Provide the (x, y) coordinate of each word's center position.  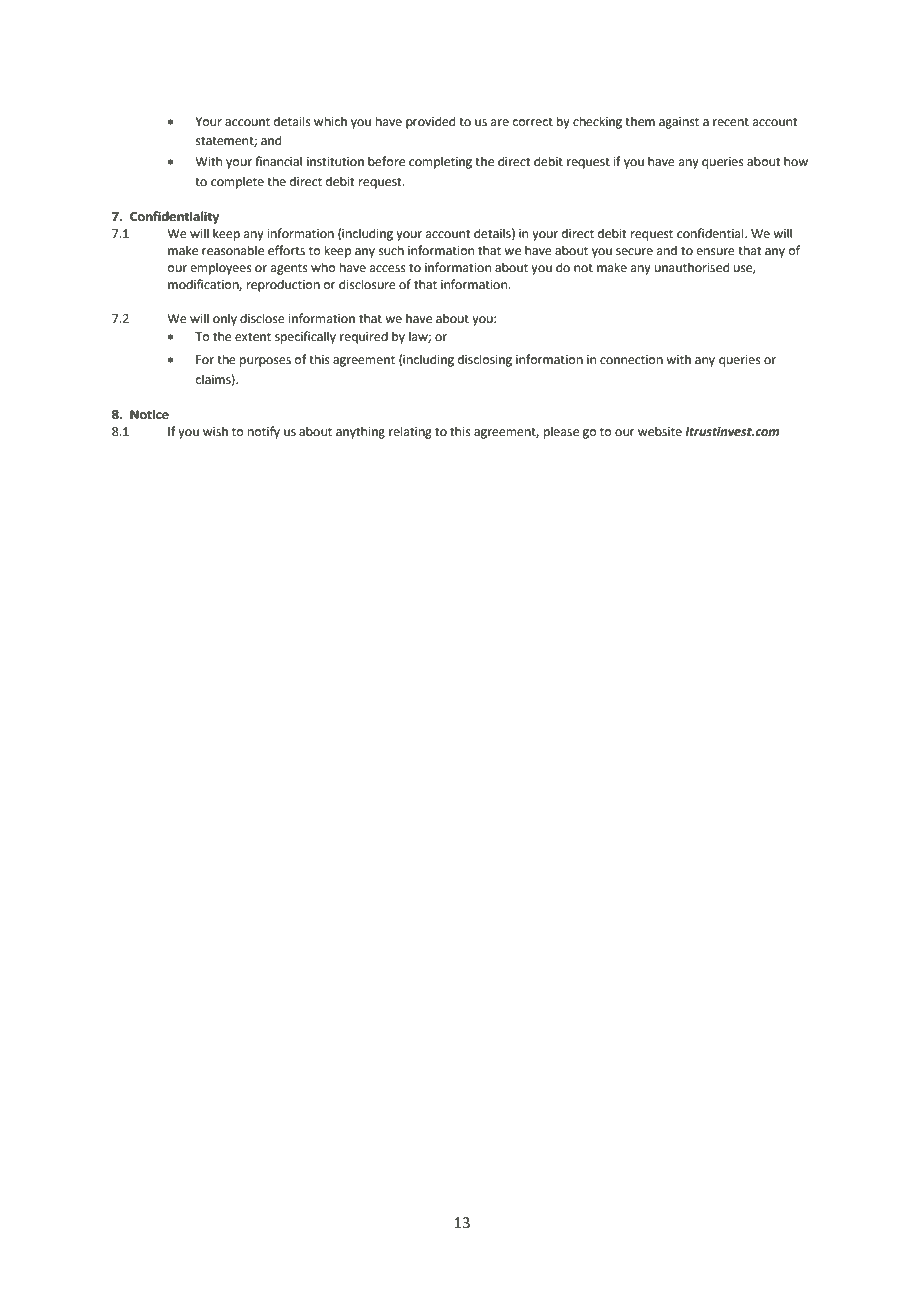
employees (221, 268)
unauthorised (692, 267)
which (330, 121)
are (500, 123)
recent (731, 122)
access (388, 269)
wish (215, 431)
